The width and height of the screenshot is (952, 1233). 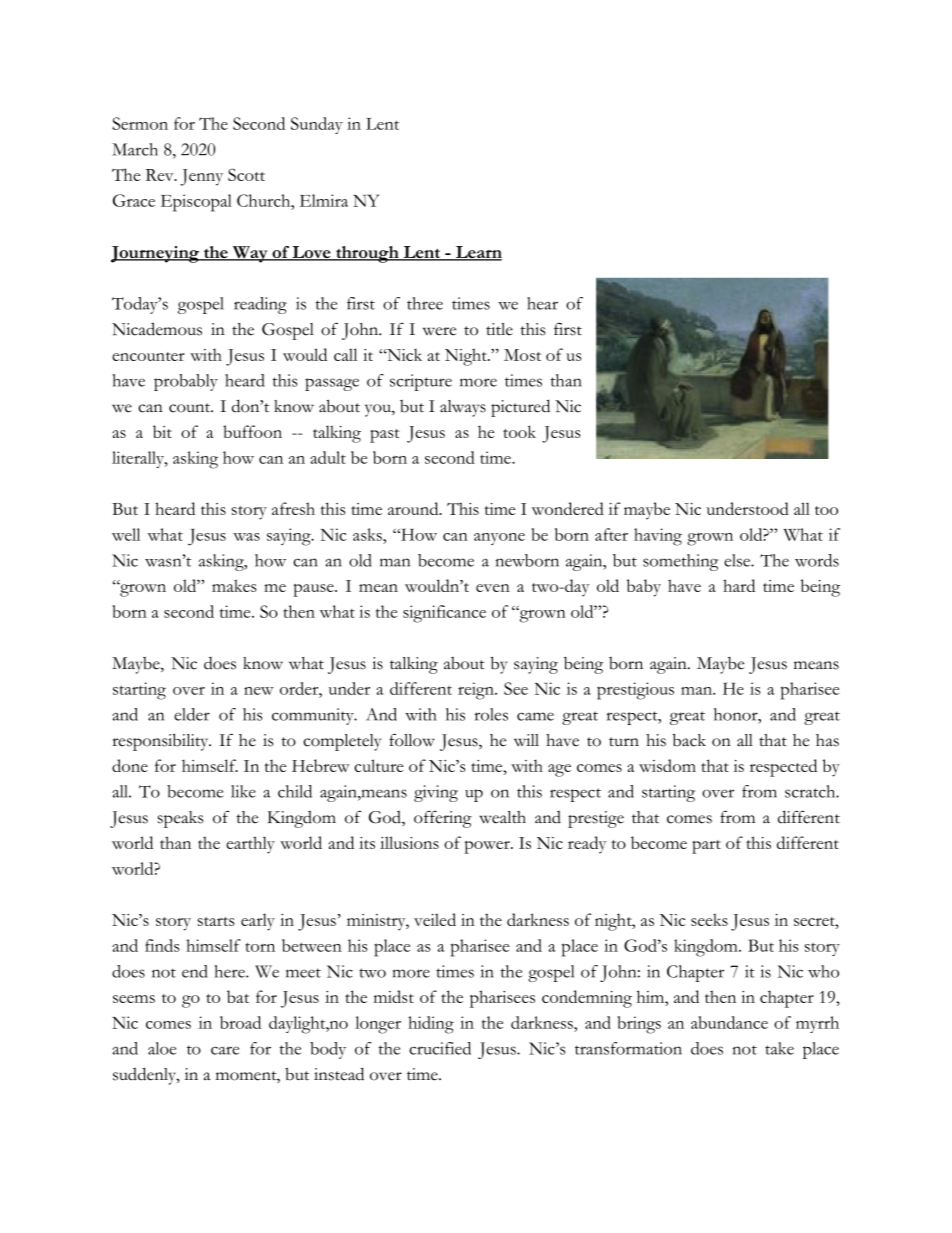 What do you see at coordinates (739, 585) in the screenshot?
I see `hard` at bounding box center [739, 585].
